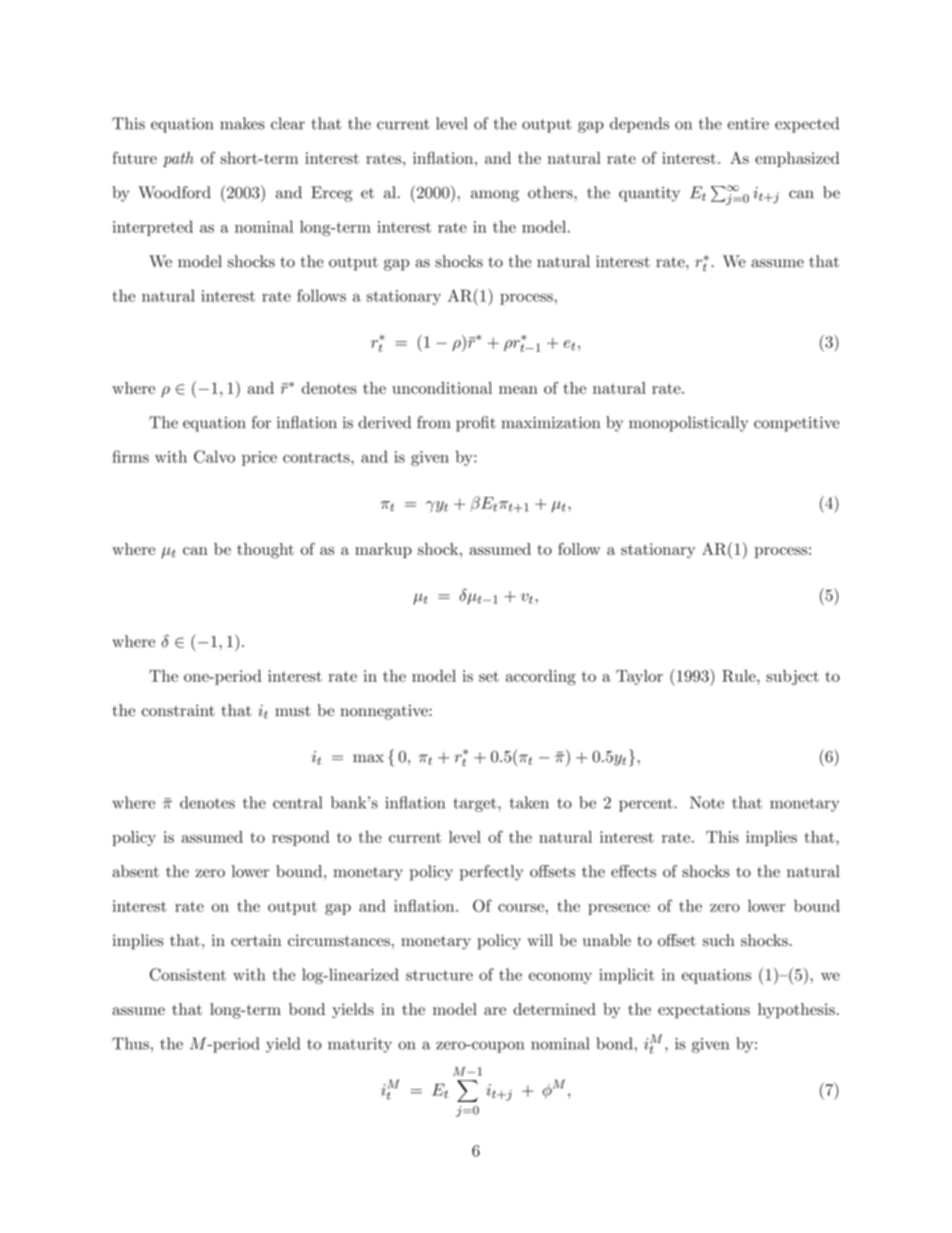 The height and width of the screenshot is (1233, 952). I want to click on Consistent, so click(188, 974).
